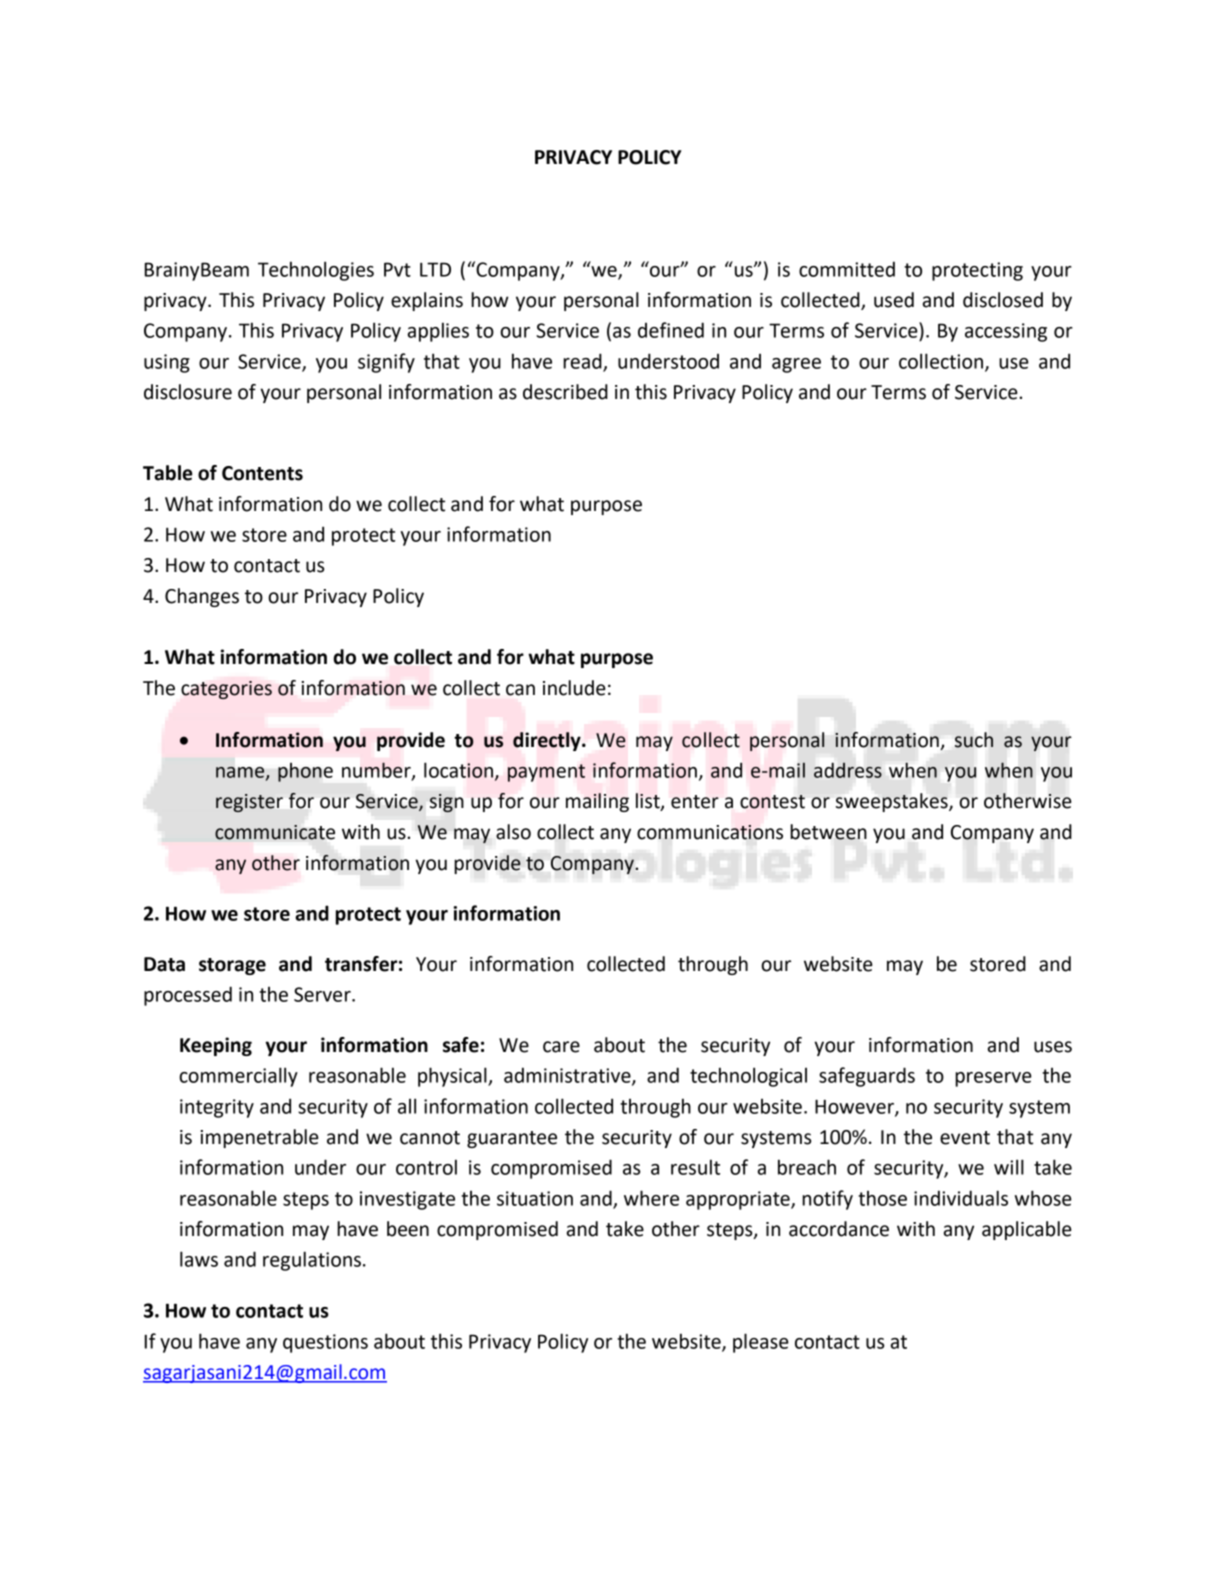 The image size is (1216, 1574). Describe the element at coordinates (316, 271) in the page. I see `Technologies` at that location.
